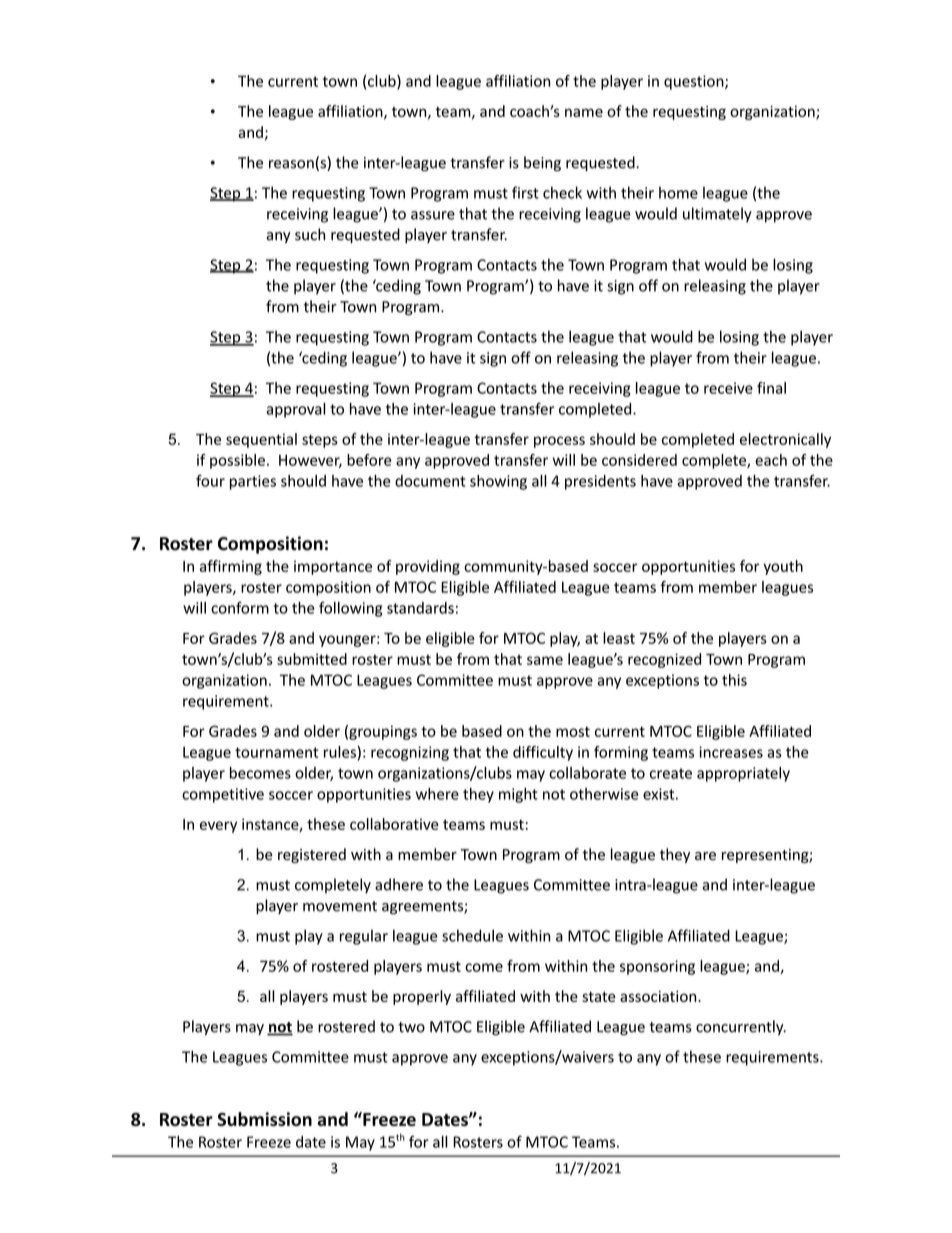 The height and width of the page is (1233, 952). I want to click on parties, so click(253, 482).
